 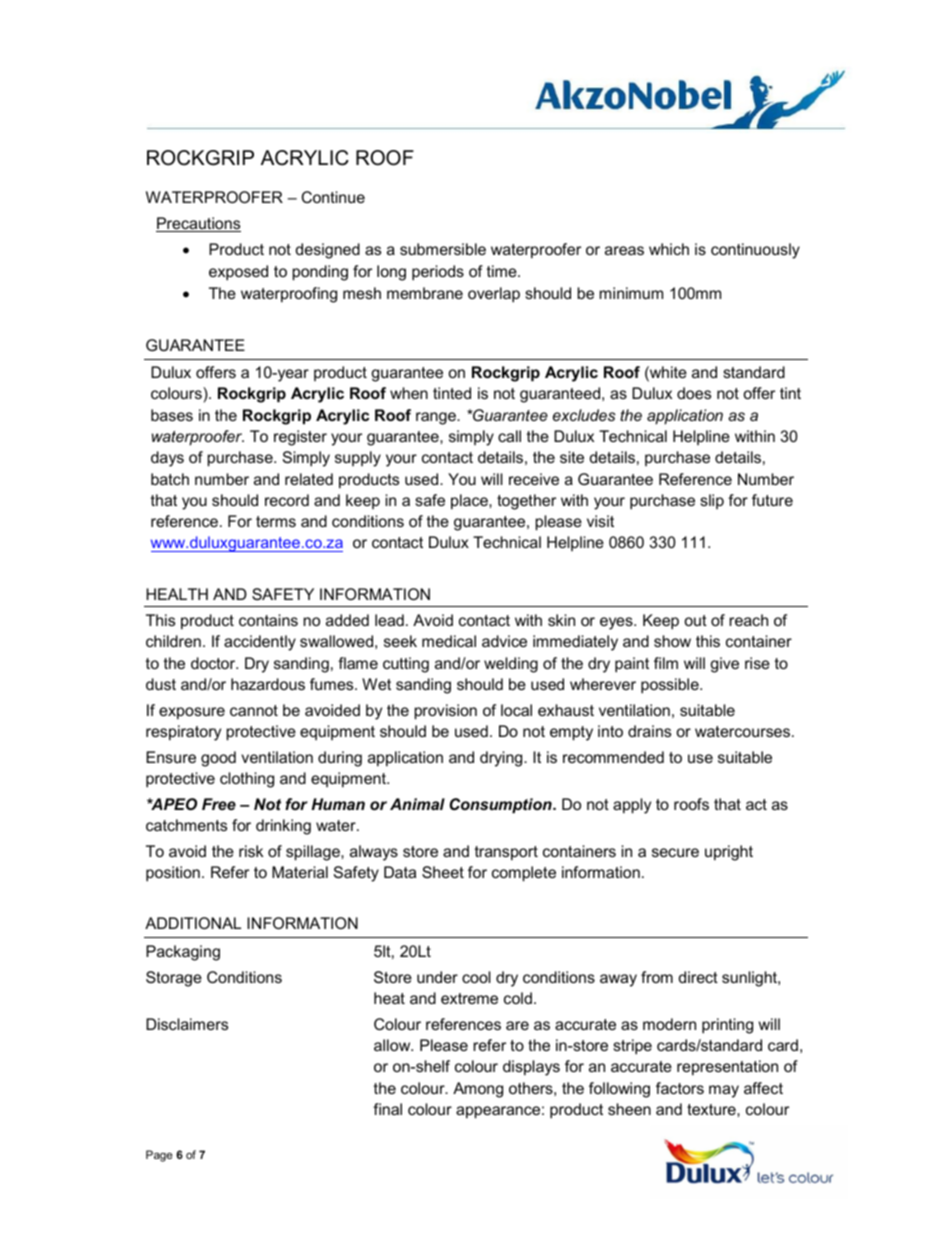 What do you see at coordinates (724, 665) in the page?
I see `give` at bounding box center [724, 665].
